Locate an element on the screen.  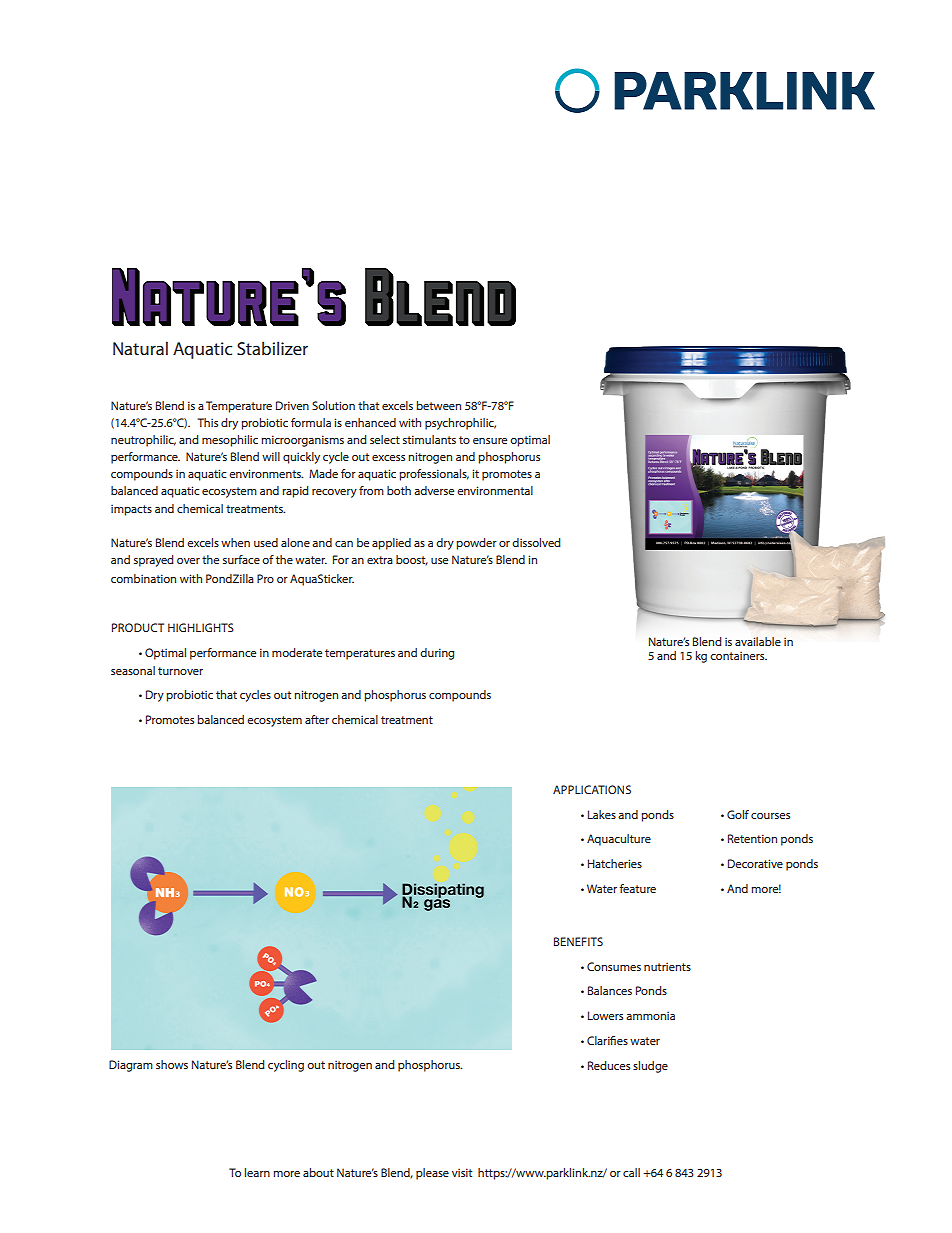
visit is located at coordinates (462, 1172).
